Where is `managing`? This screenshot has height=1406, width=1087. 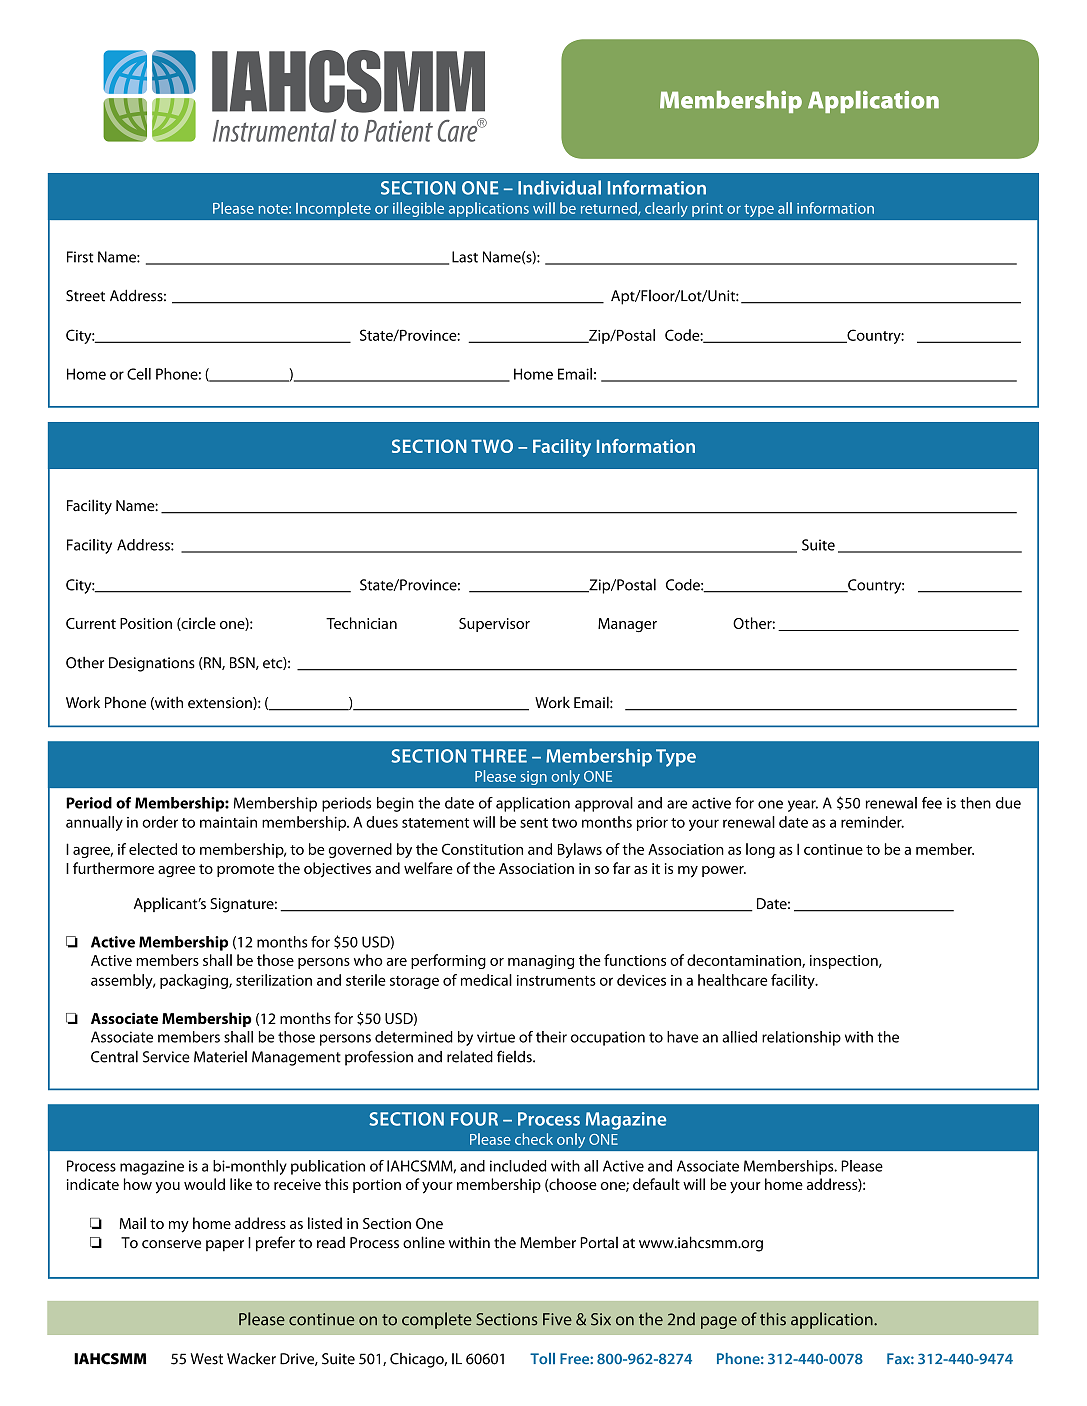 managing is located at coordinates (541, 962).
